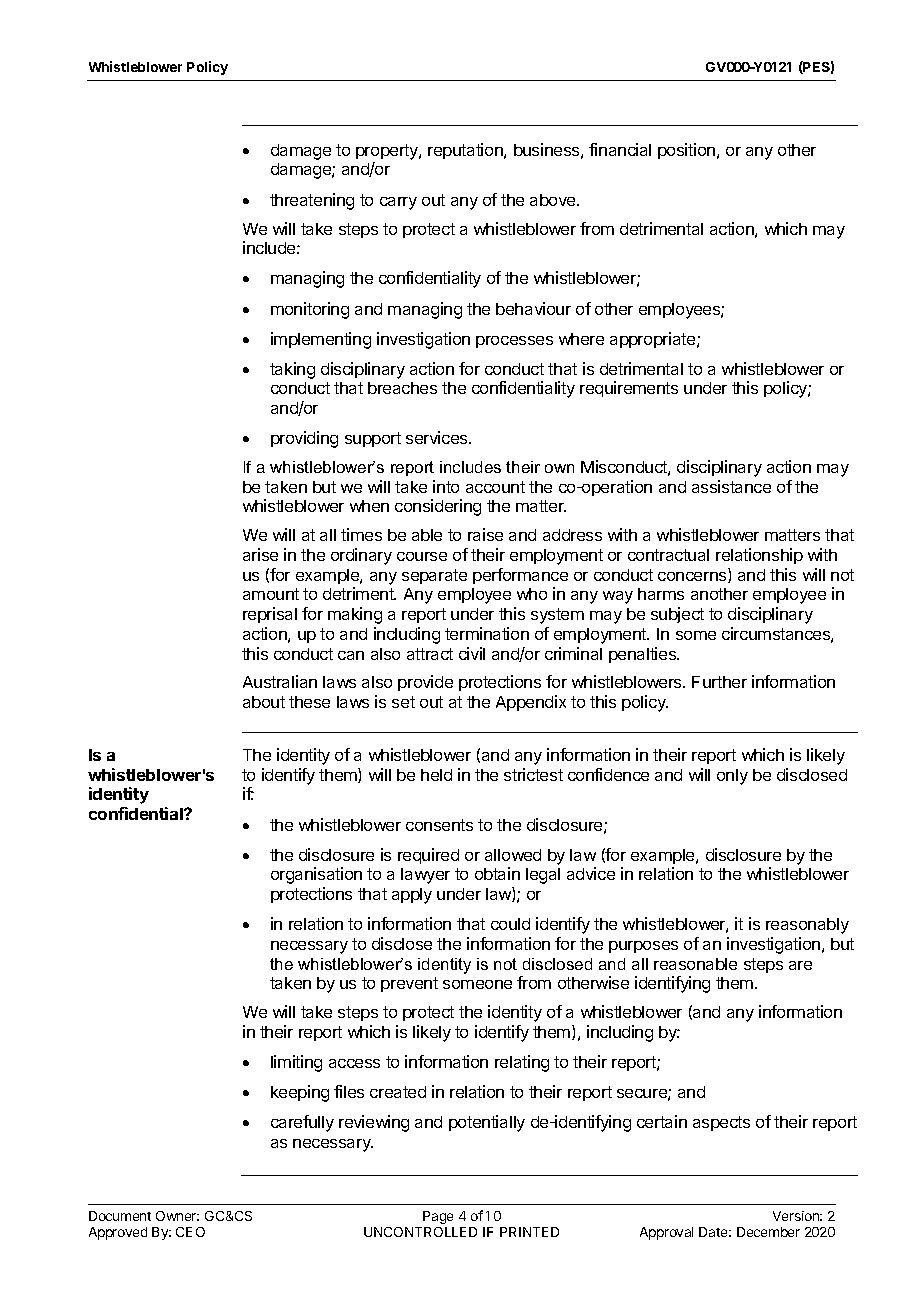  I want to click on arise, so click(260, 554).
